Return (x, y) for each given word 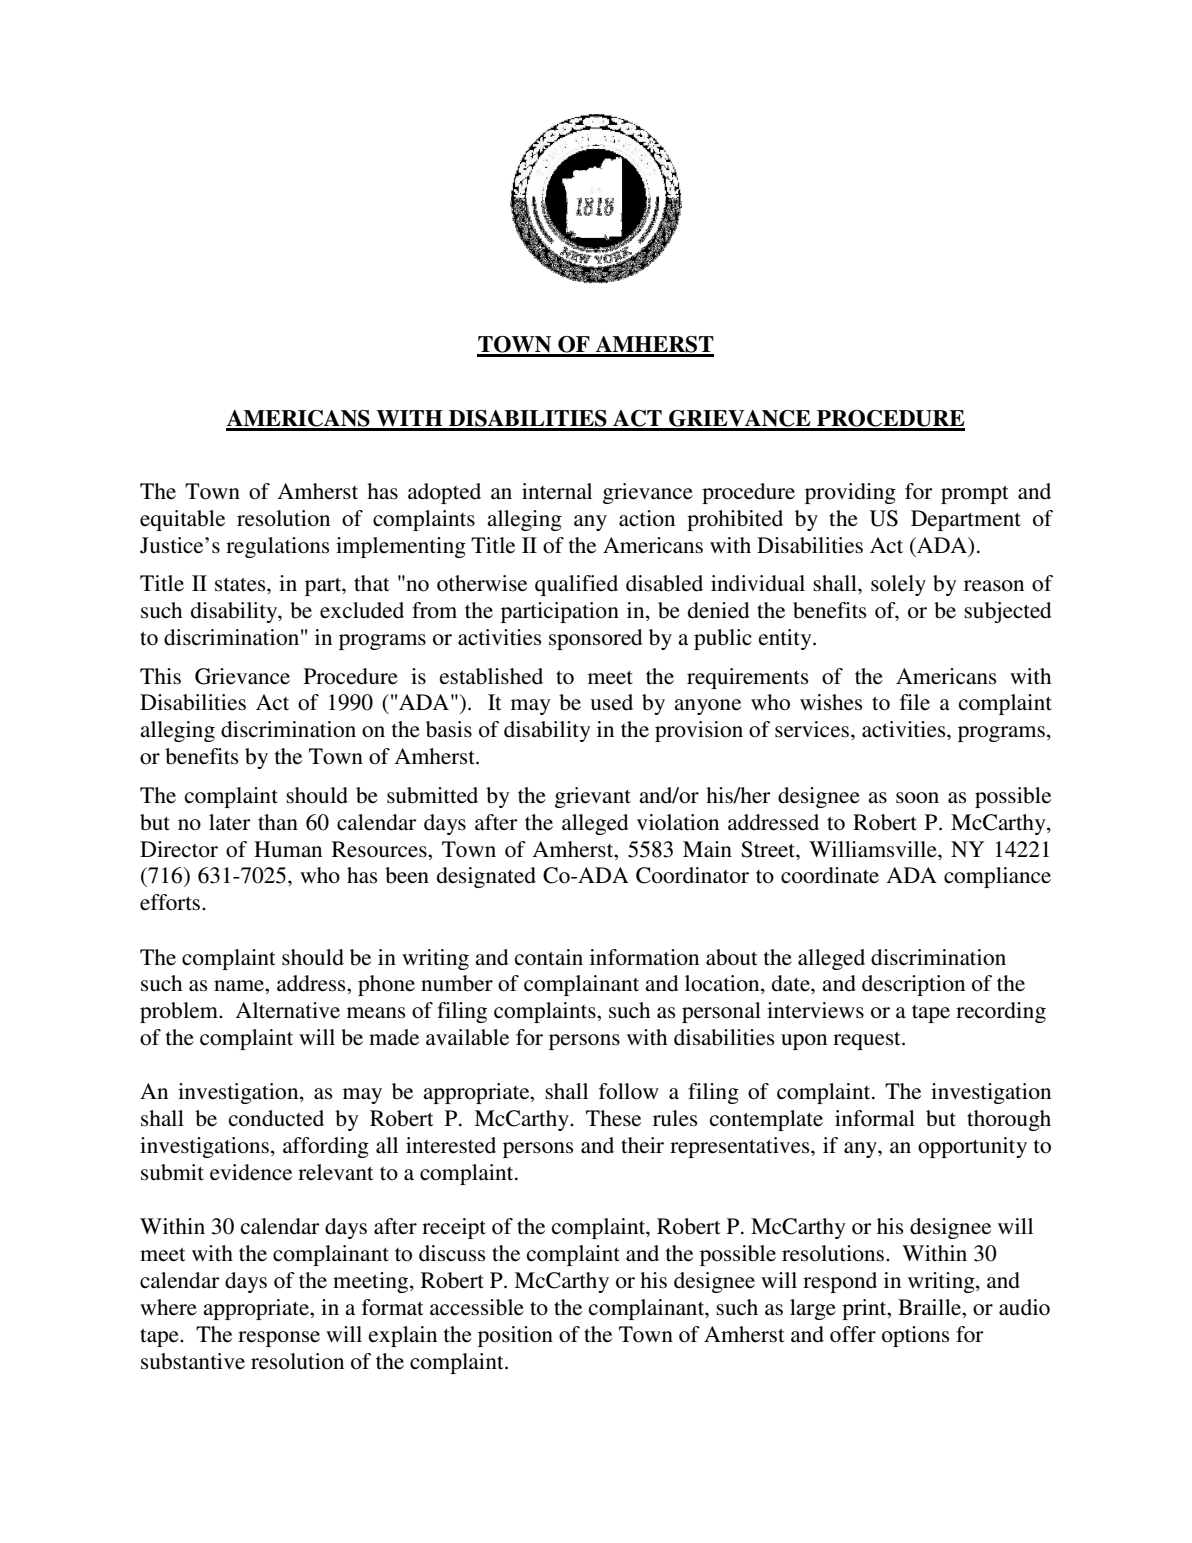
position (515, 1336)
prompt (975, 495)
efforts (170, 902)
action (647, 518)
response (279, 1339)
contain (549, 957)
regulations (278, 547)
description (913, 985)
